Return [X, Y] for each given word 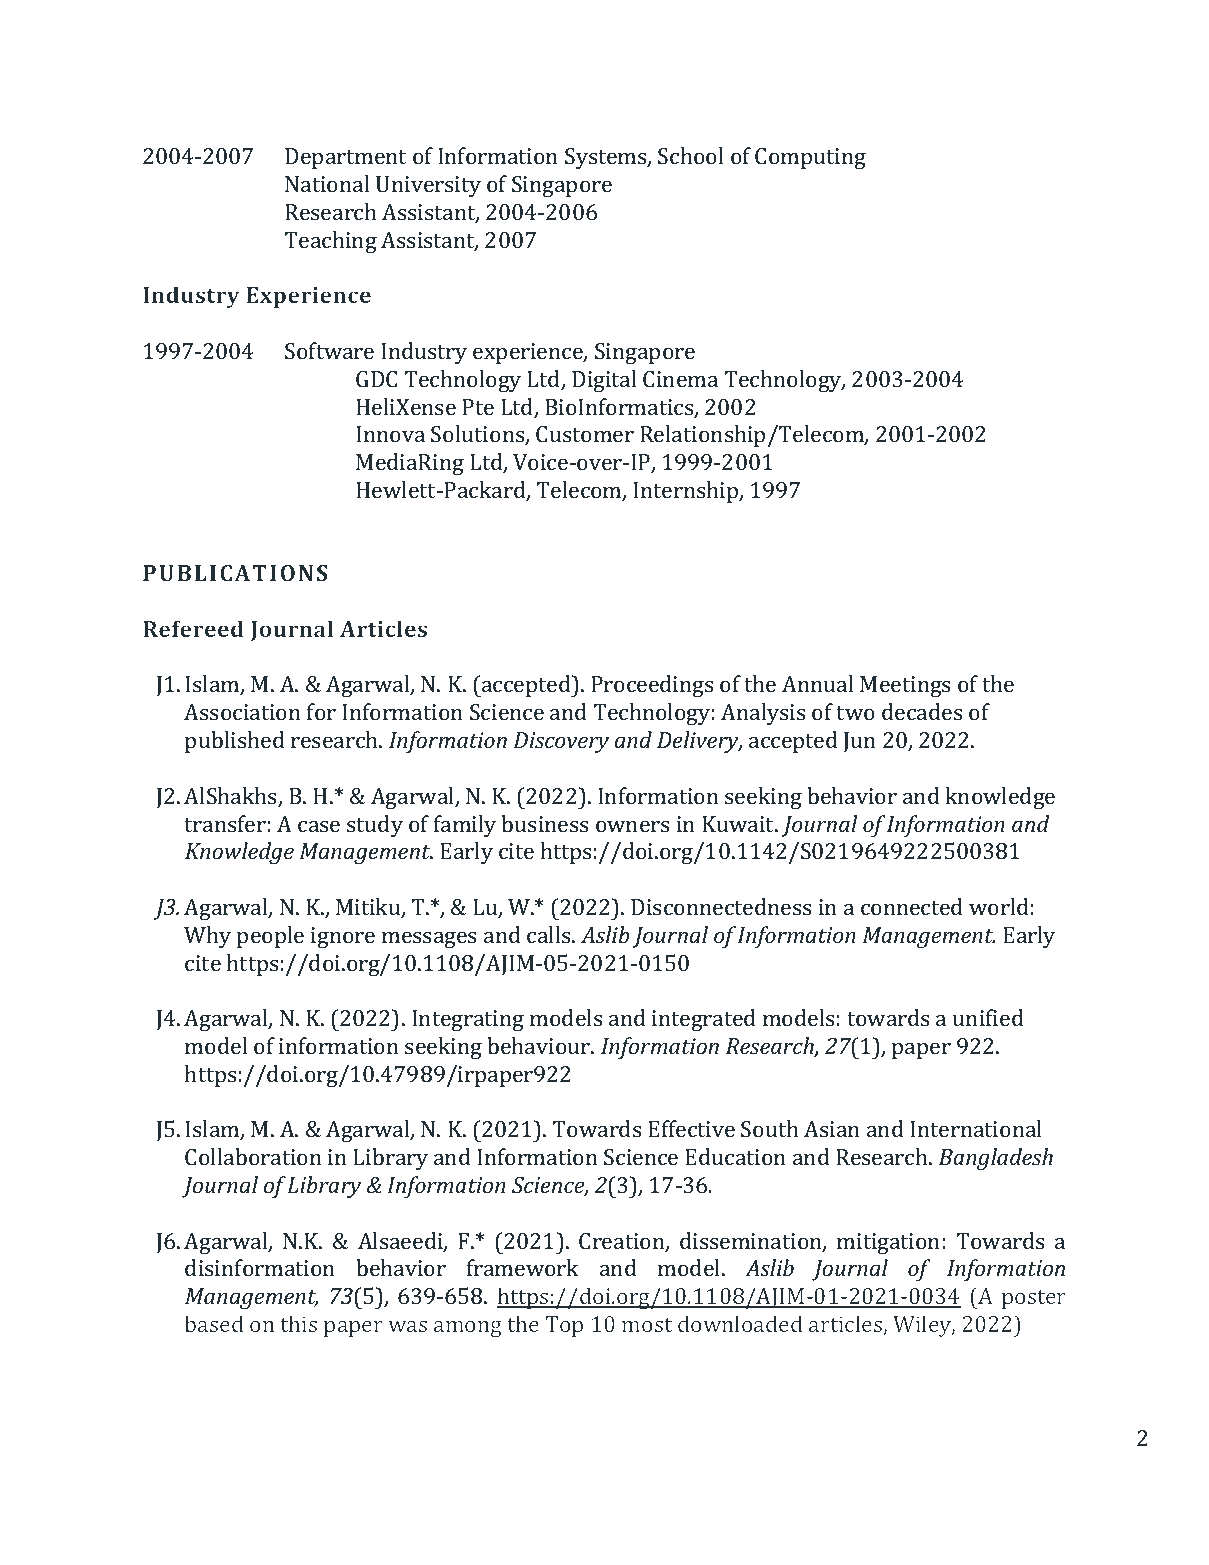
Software [329, 350]
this [298, 1323]
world [999, 906]
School [691, 155]
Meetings [905, 686]
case [319, 826]
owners [632, 826]
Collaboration [253, 1156]
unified [988, 1017]
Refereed [193, 628]
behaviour [540, 1045]
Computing [810, 158]
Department [345, 158]
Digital [604, 381]
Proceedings [652, 686]
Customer [585, 434]
